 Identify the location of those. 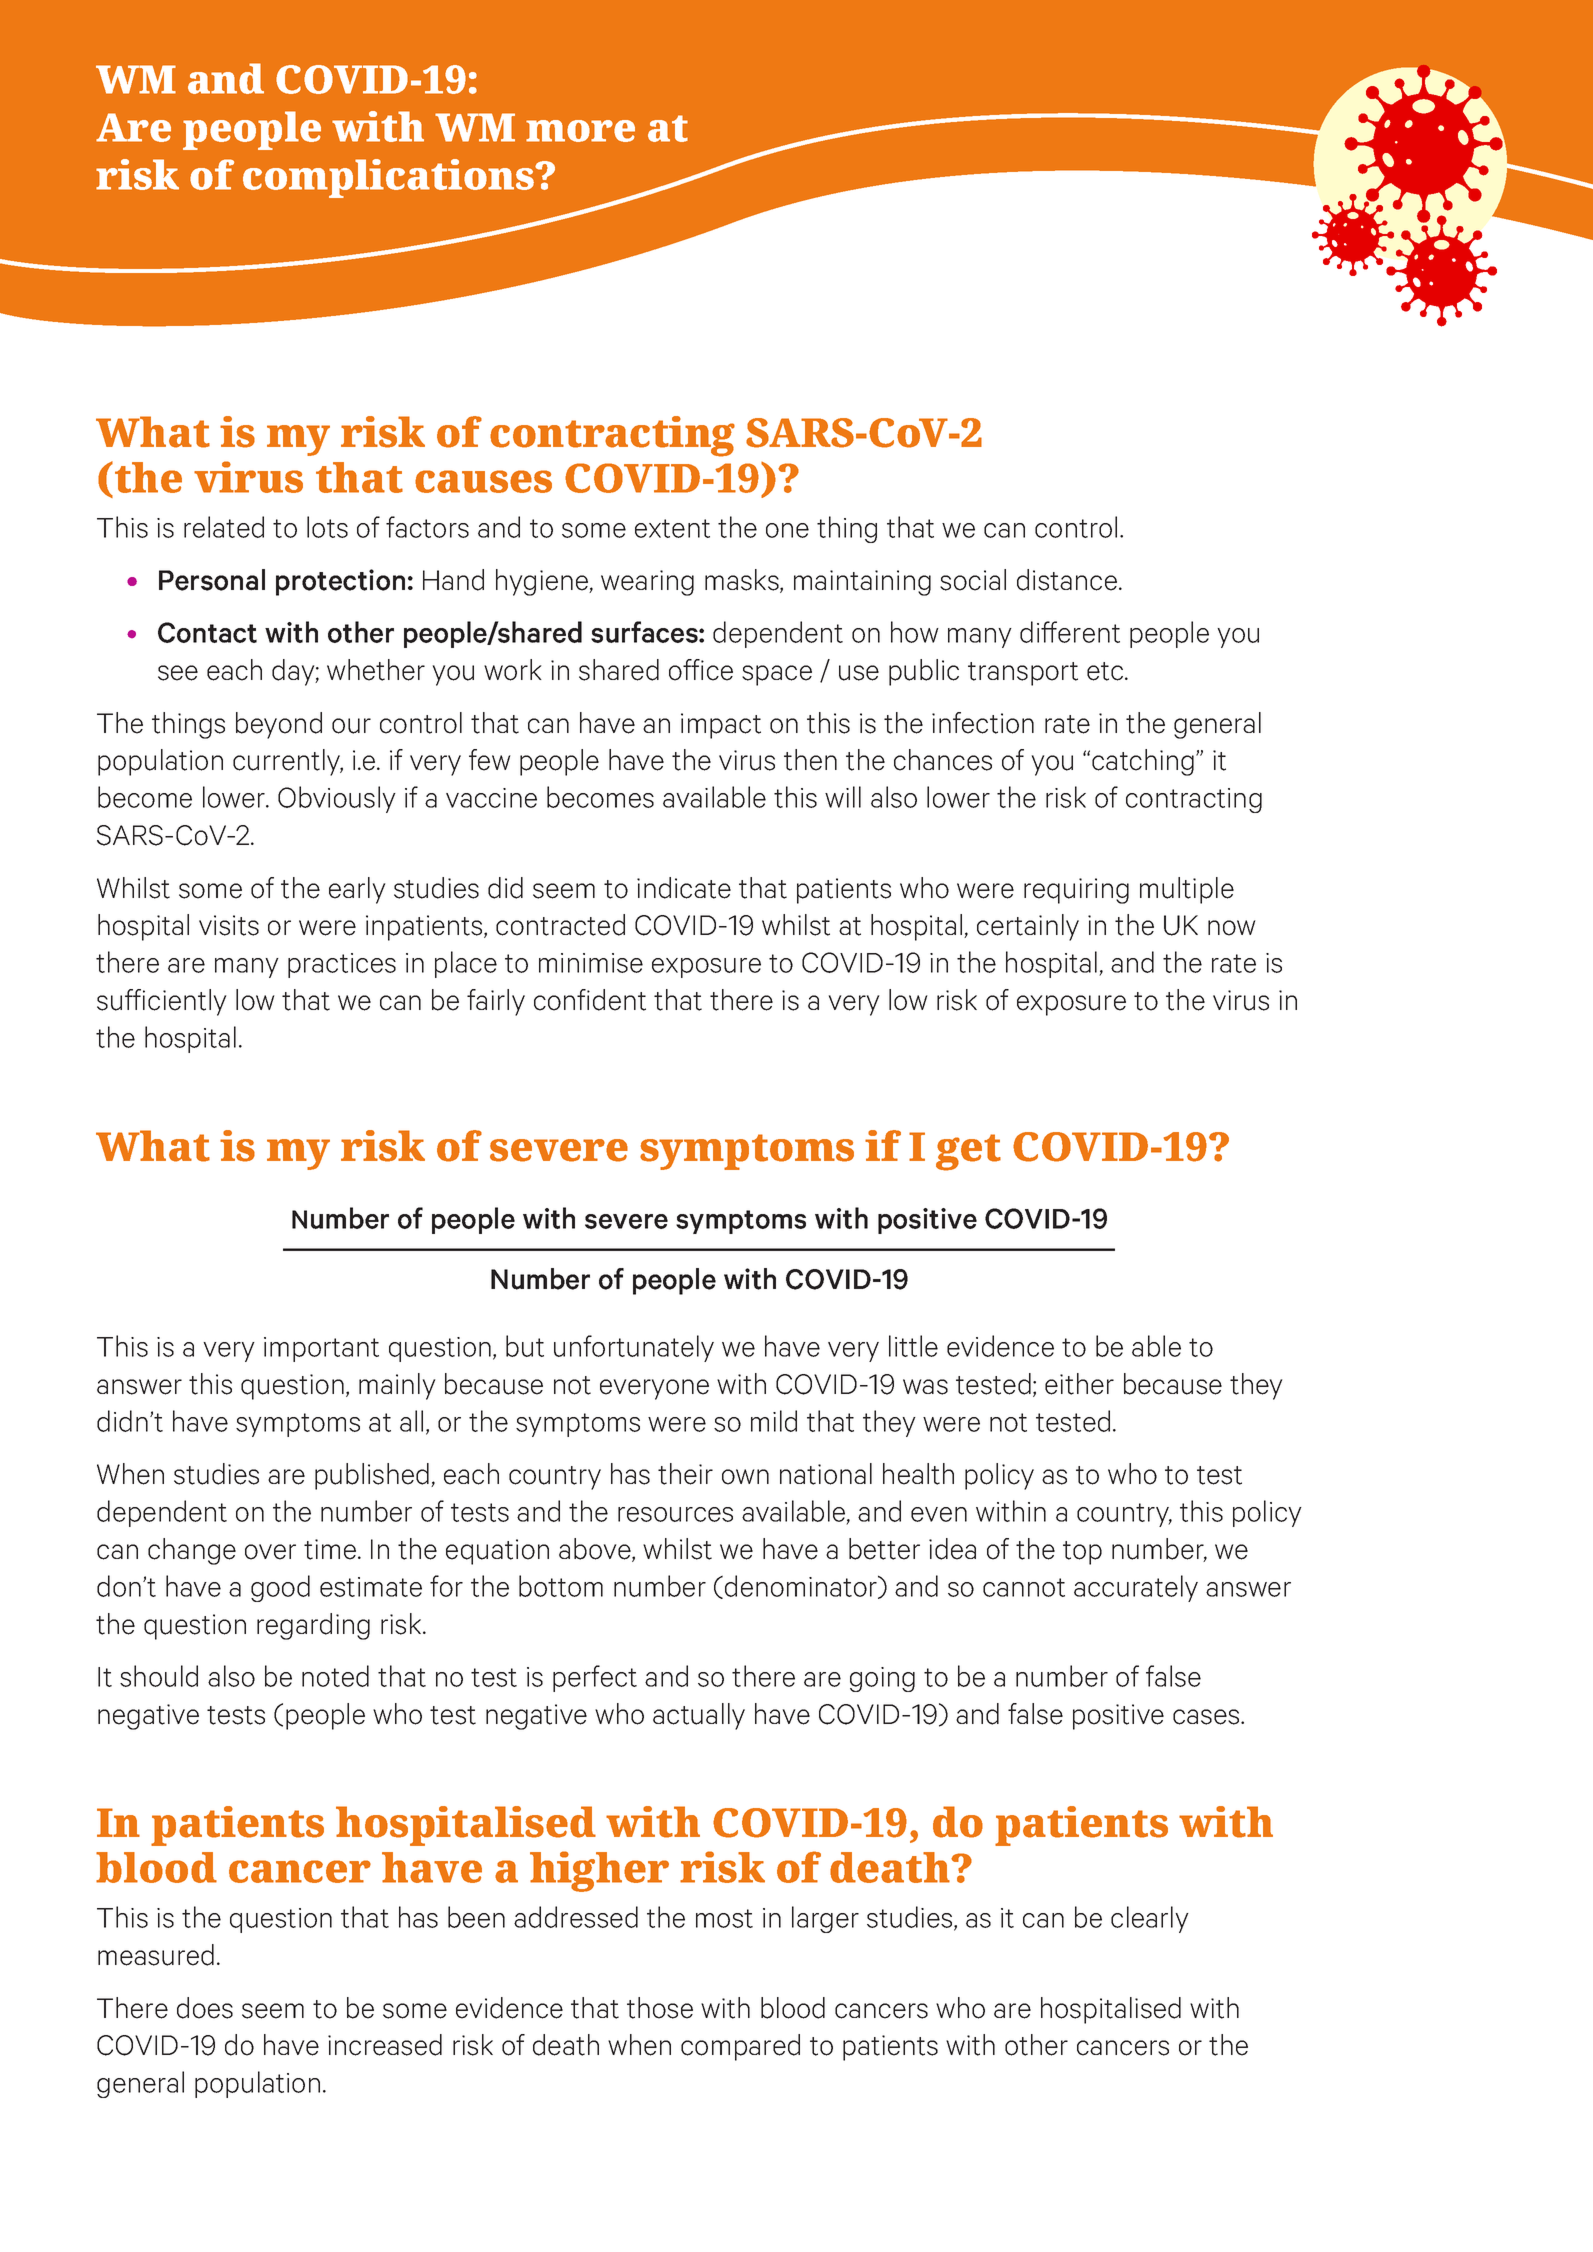
(660, 2008).
